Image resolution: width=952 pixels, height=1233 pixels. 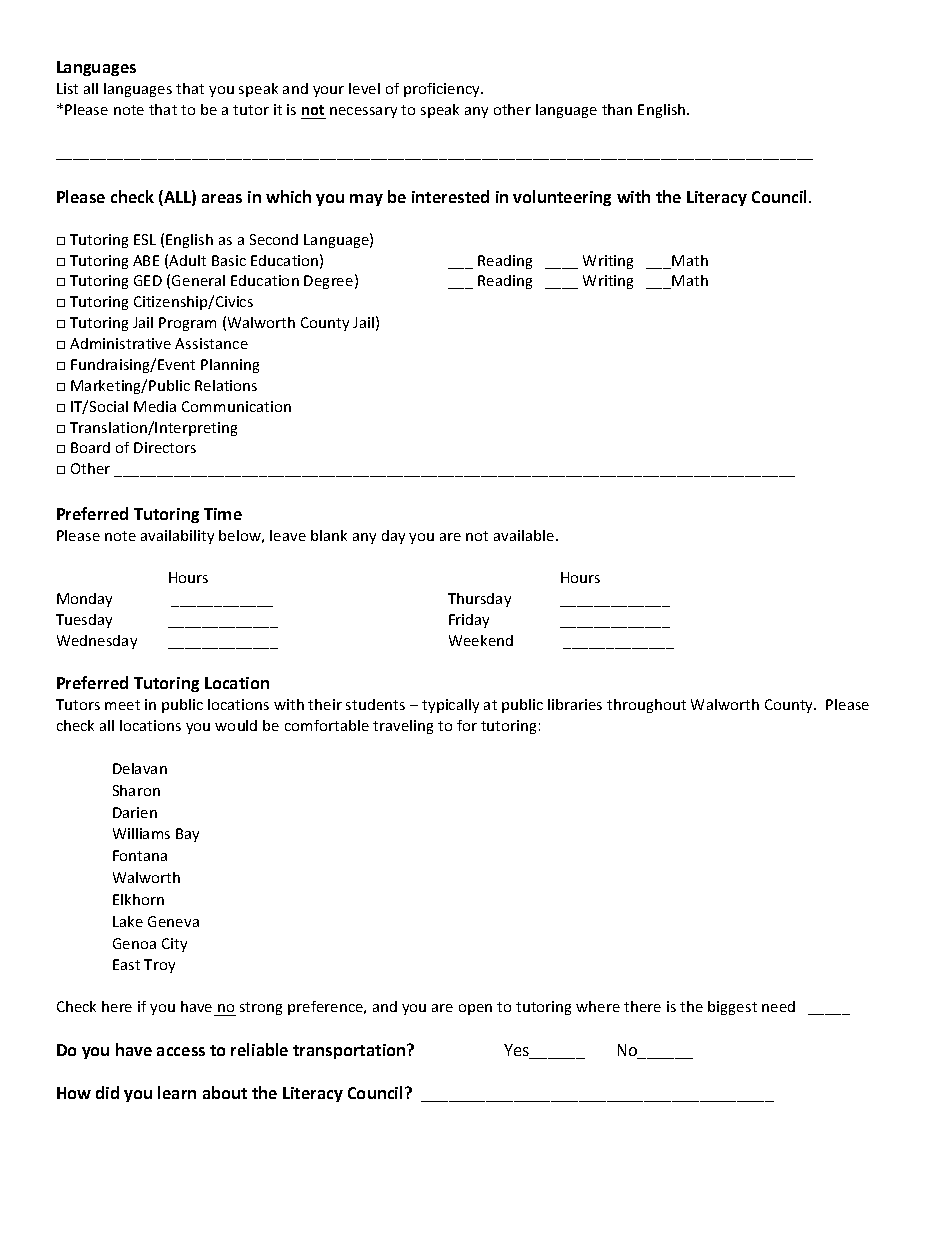 I want to click on access, so click(x=181, y=1051).
